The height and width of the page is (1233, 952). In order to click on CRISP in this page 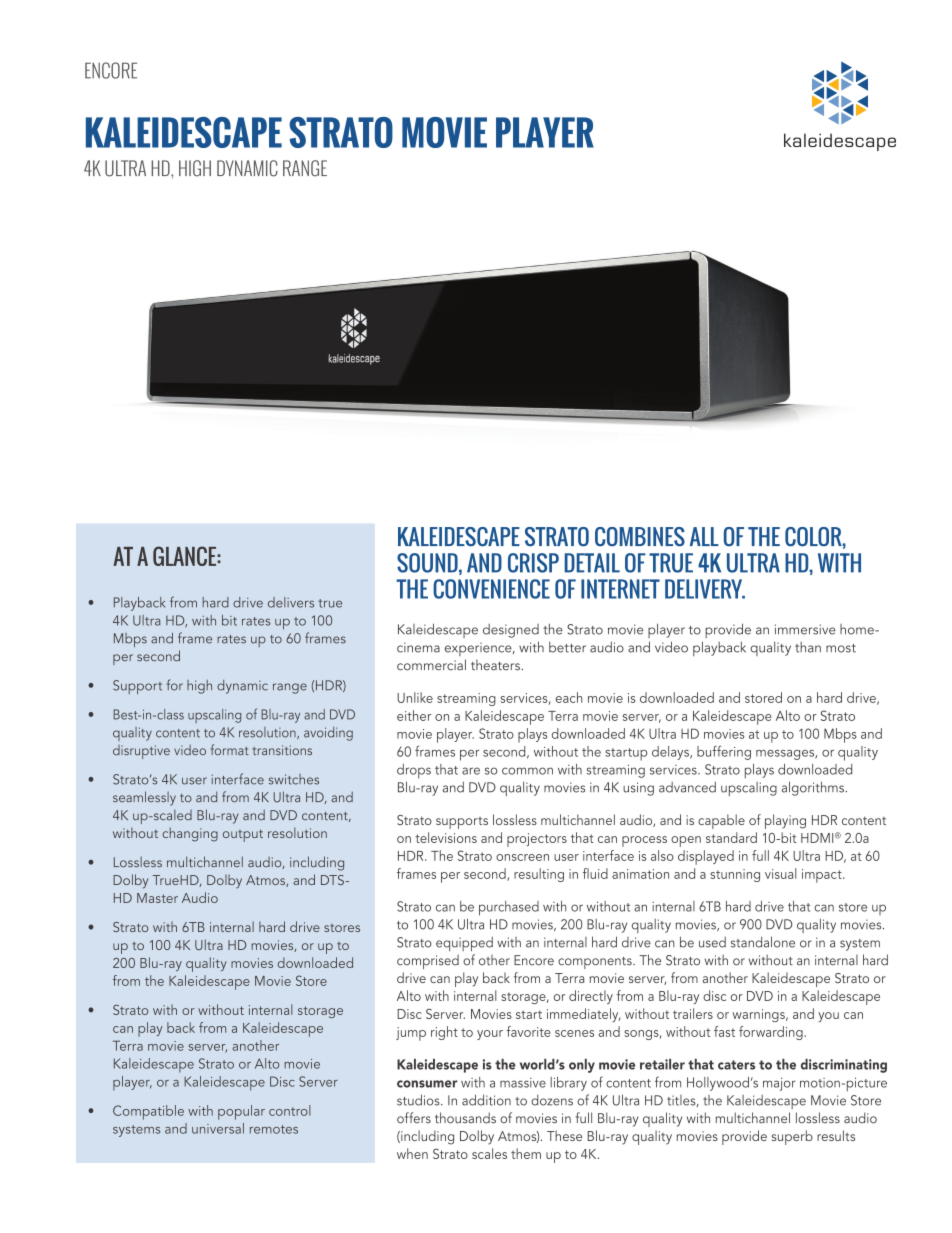, I will do `click(533, 563)`.
